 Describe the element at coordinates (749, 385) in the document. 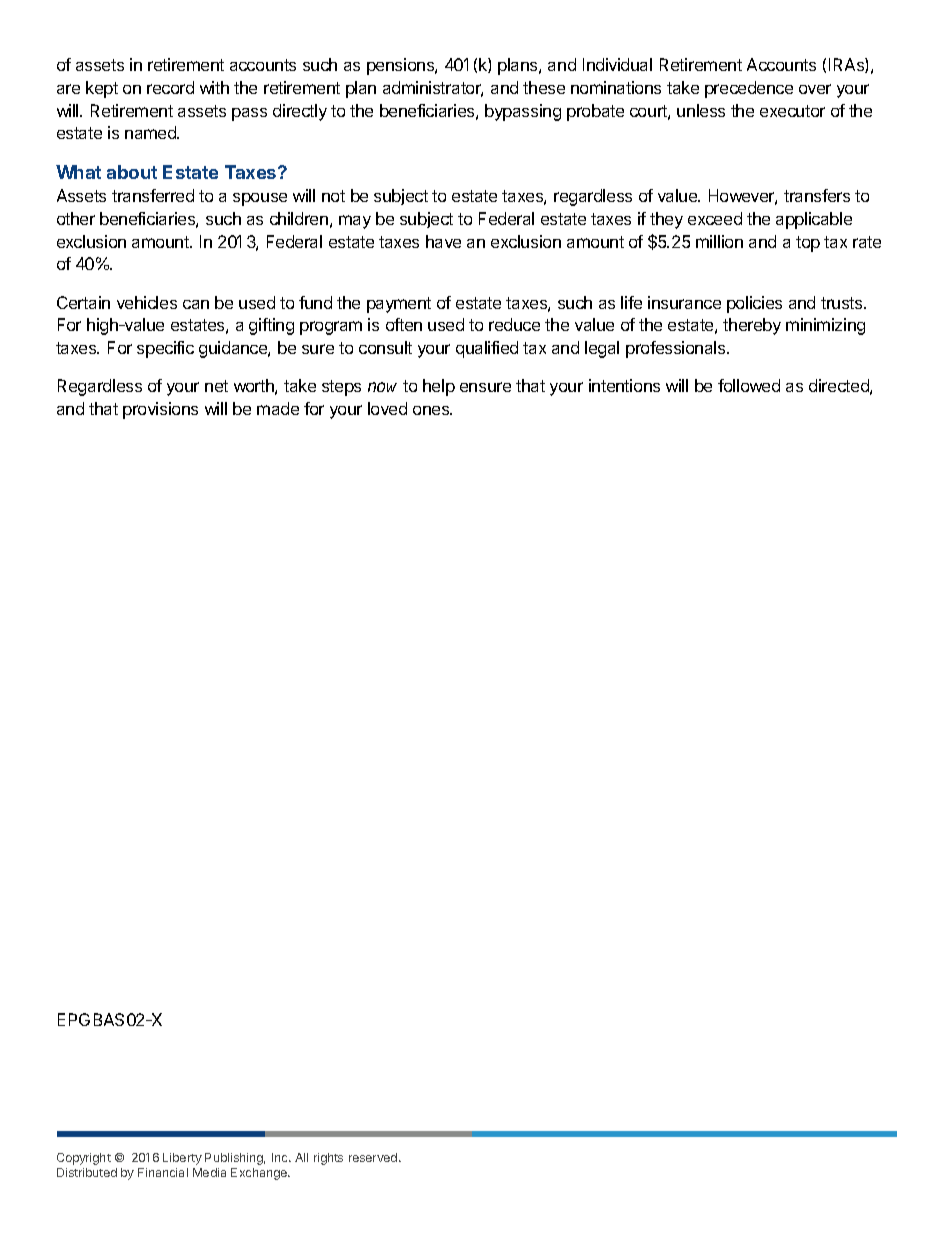

I see `followed` at that location.
